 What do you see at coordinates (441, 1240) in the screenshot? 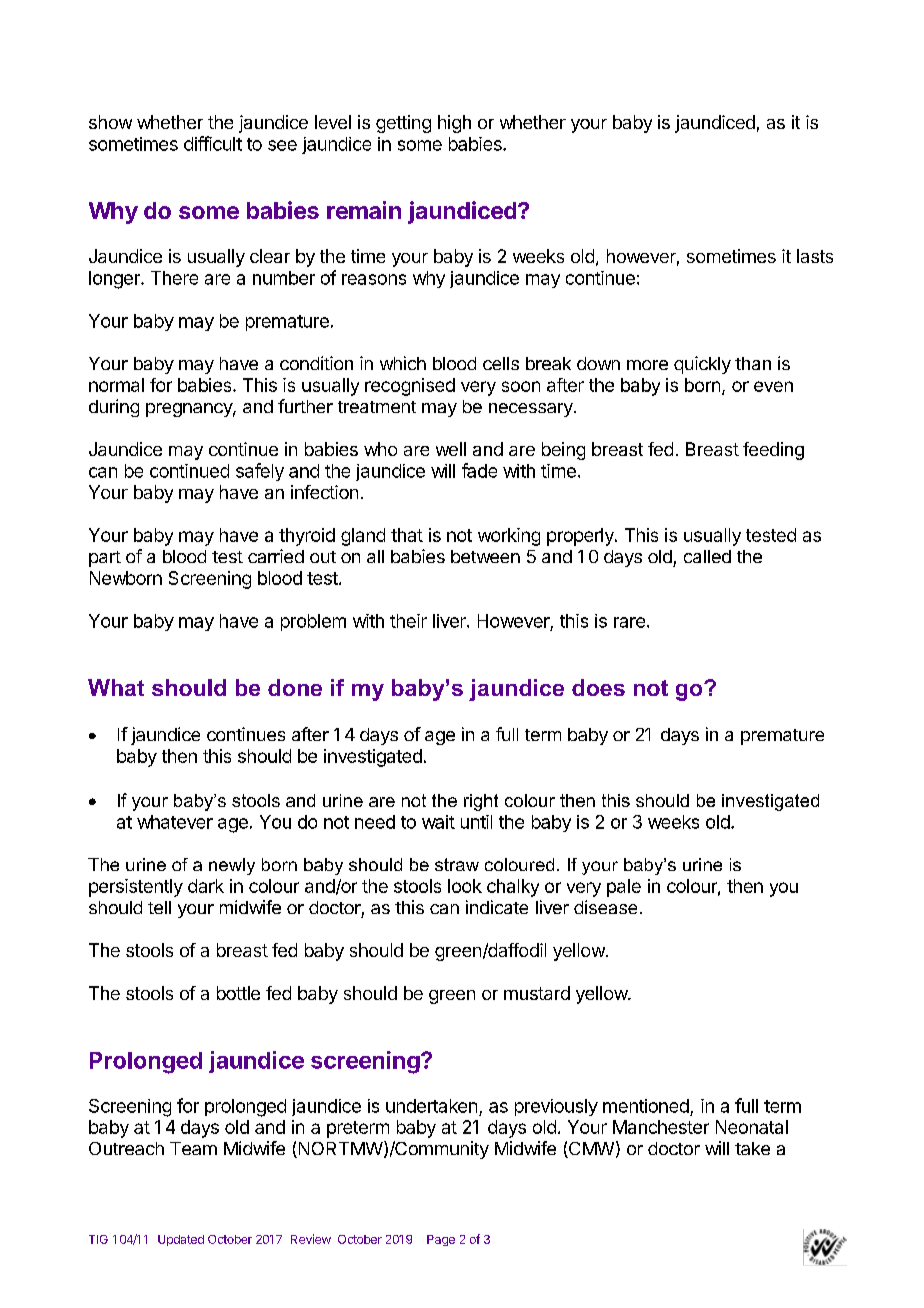
I see `Page` at bounding box center [441, 1240].
